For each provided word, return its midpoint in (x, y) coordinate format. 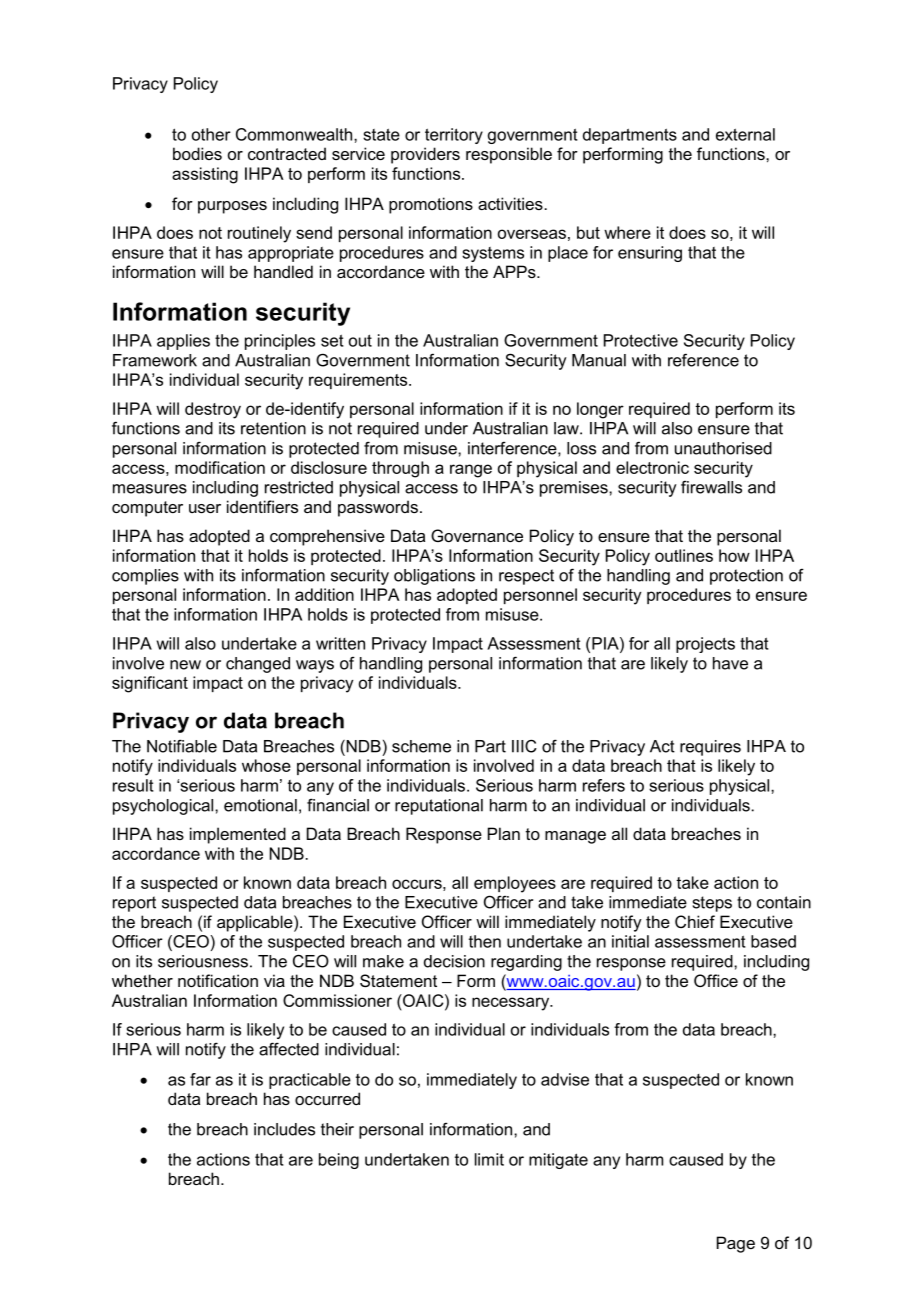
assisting (205, 175)
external (745, 134)
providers (425, 155)
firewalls (711, 487)
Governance (477, 535)
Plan (504, 833)
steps (712, 904)
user (205, 508)
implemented (238, 835)
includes (284, 1129)
